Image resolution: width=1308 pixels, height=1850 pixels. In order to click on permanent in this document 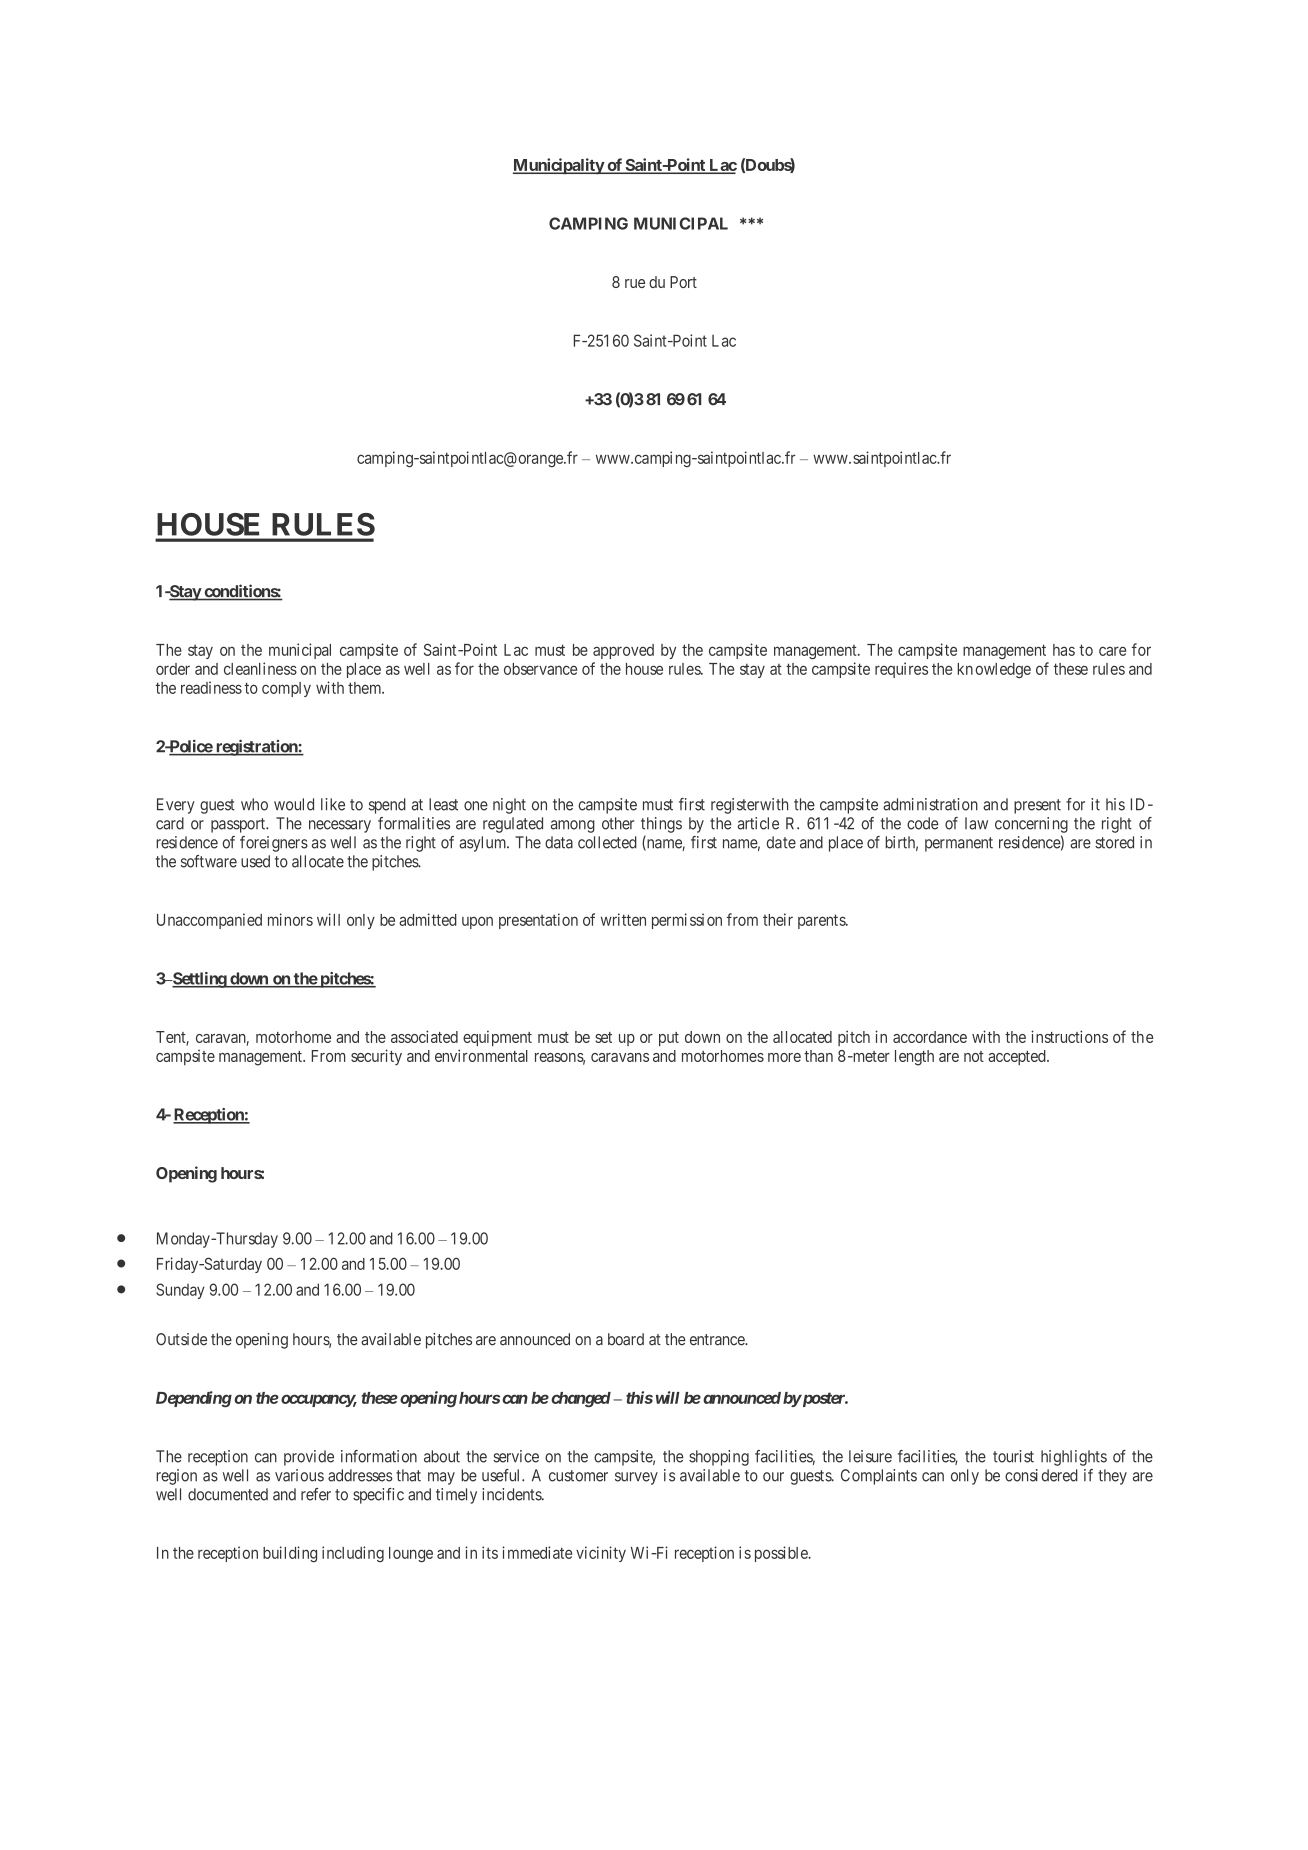, I will do `click(959, 844)`.
